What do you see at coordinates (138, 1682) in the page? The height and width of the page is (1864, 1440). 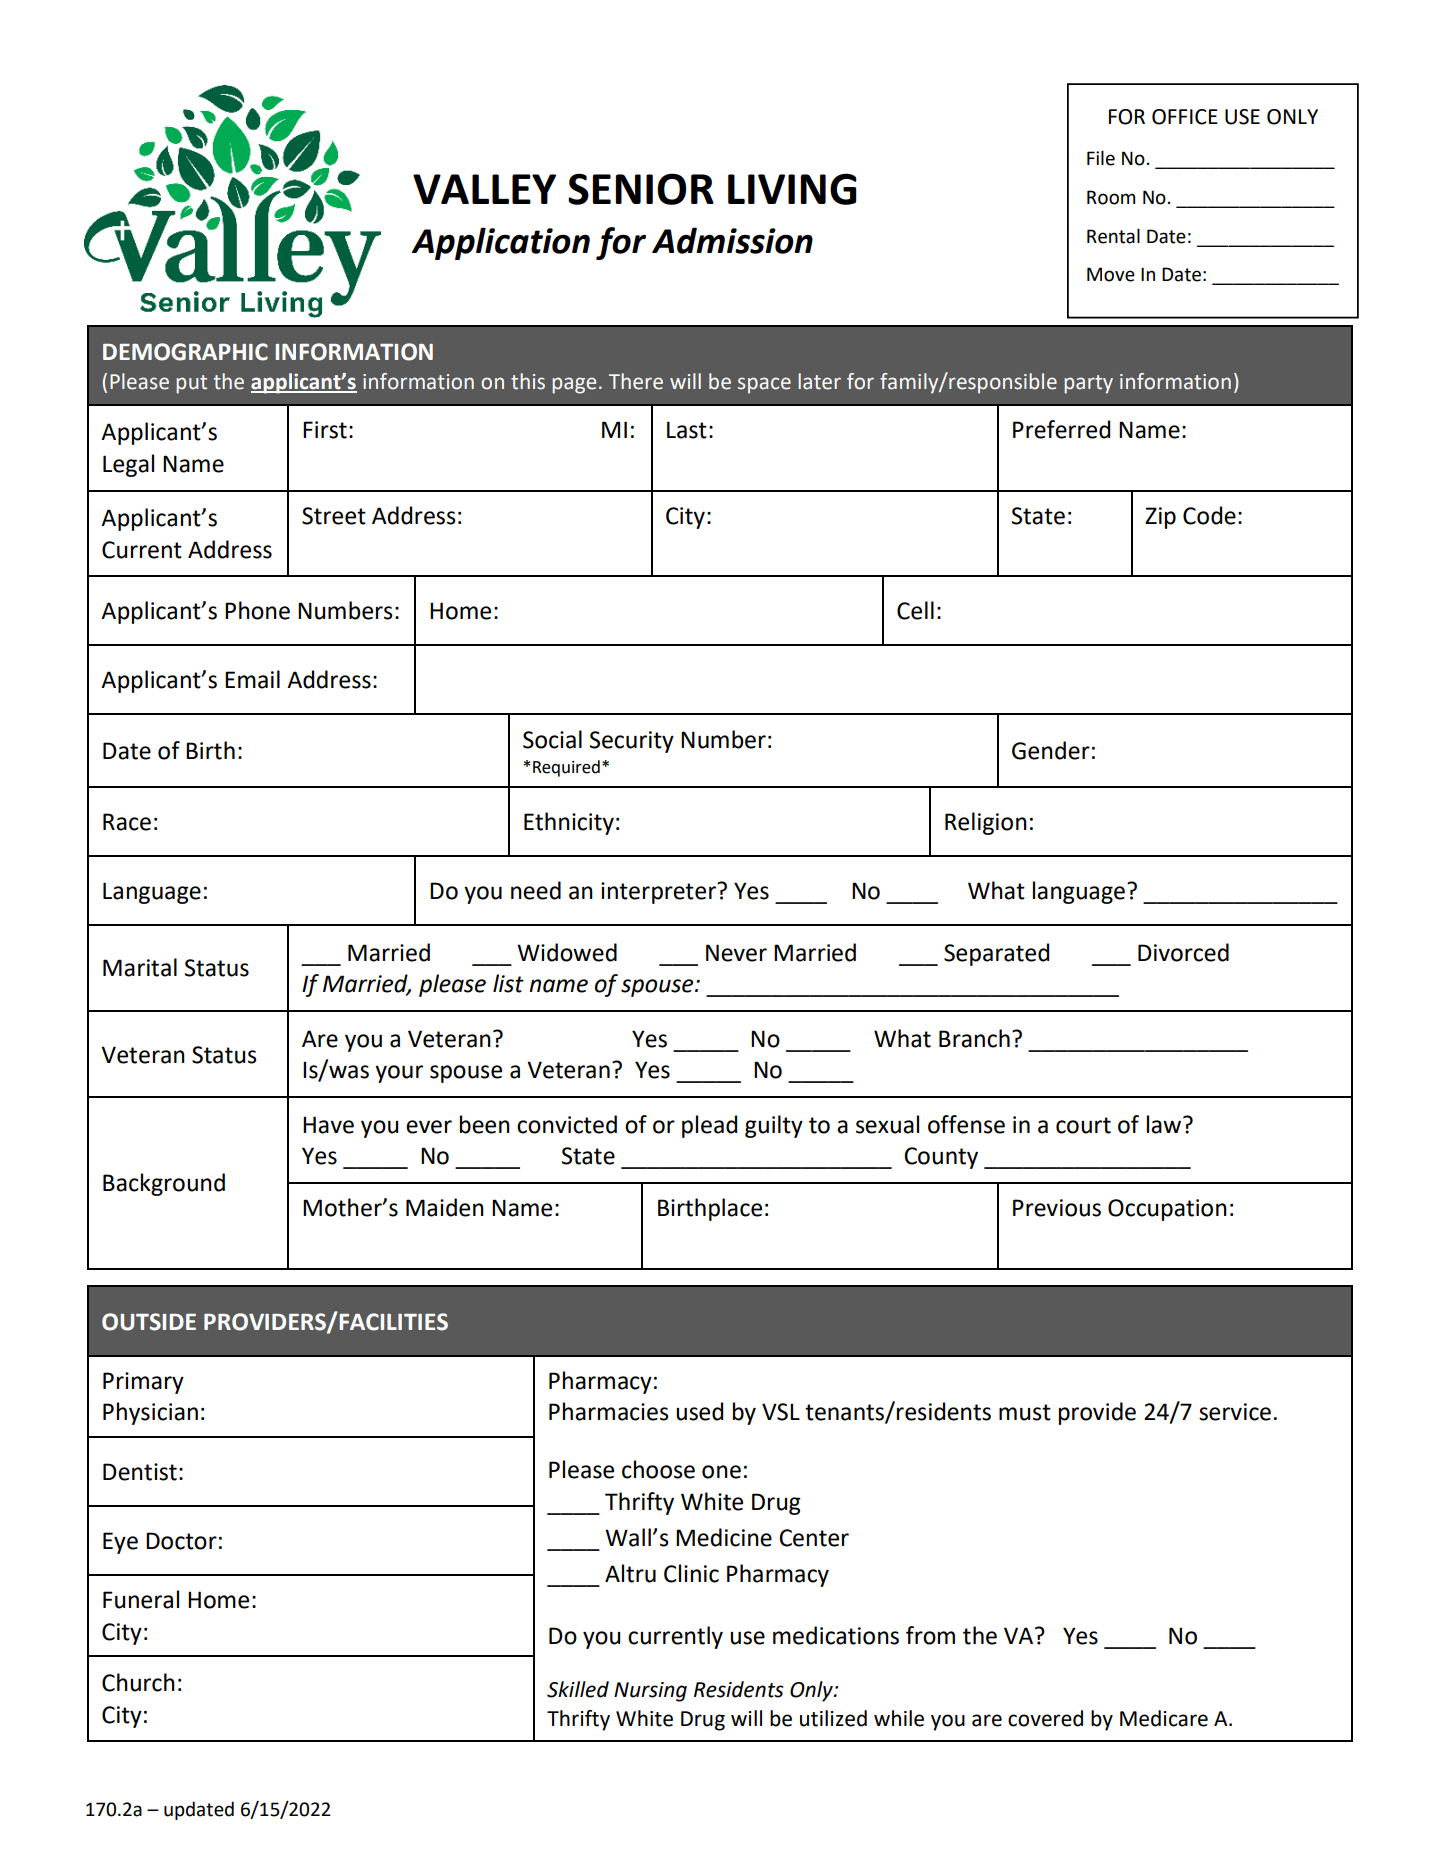 I see `Church` at bounding box center [138, 1682].
